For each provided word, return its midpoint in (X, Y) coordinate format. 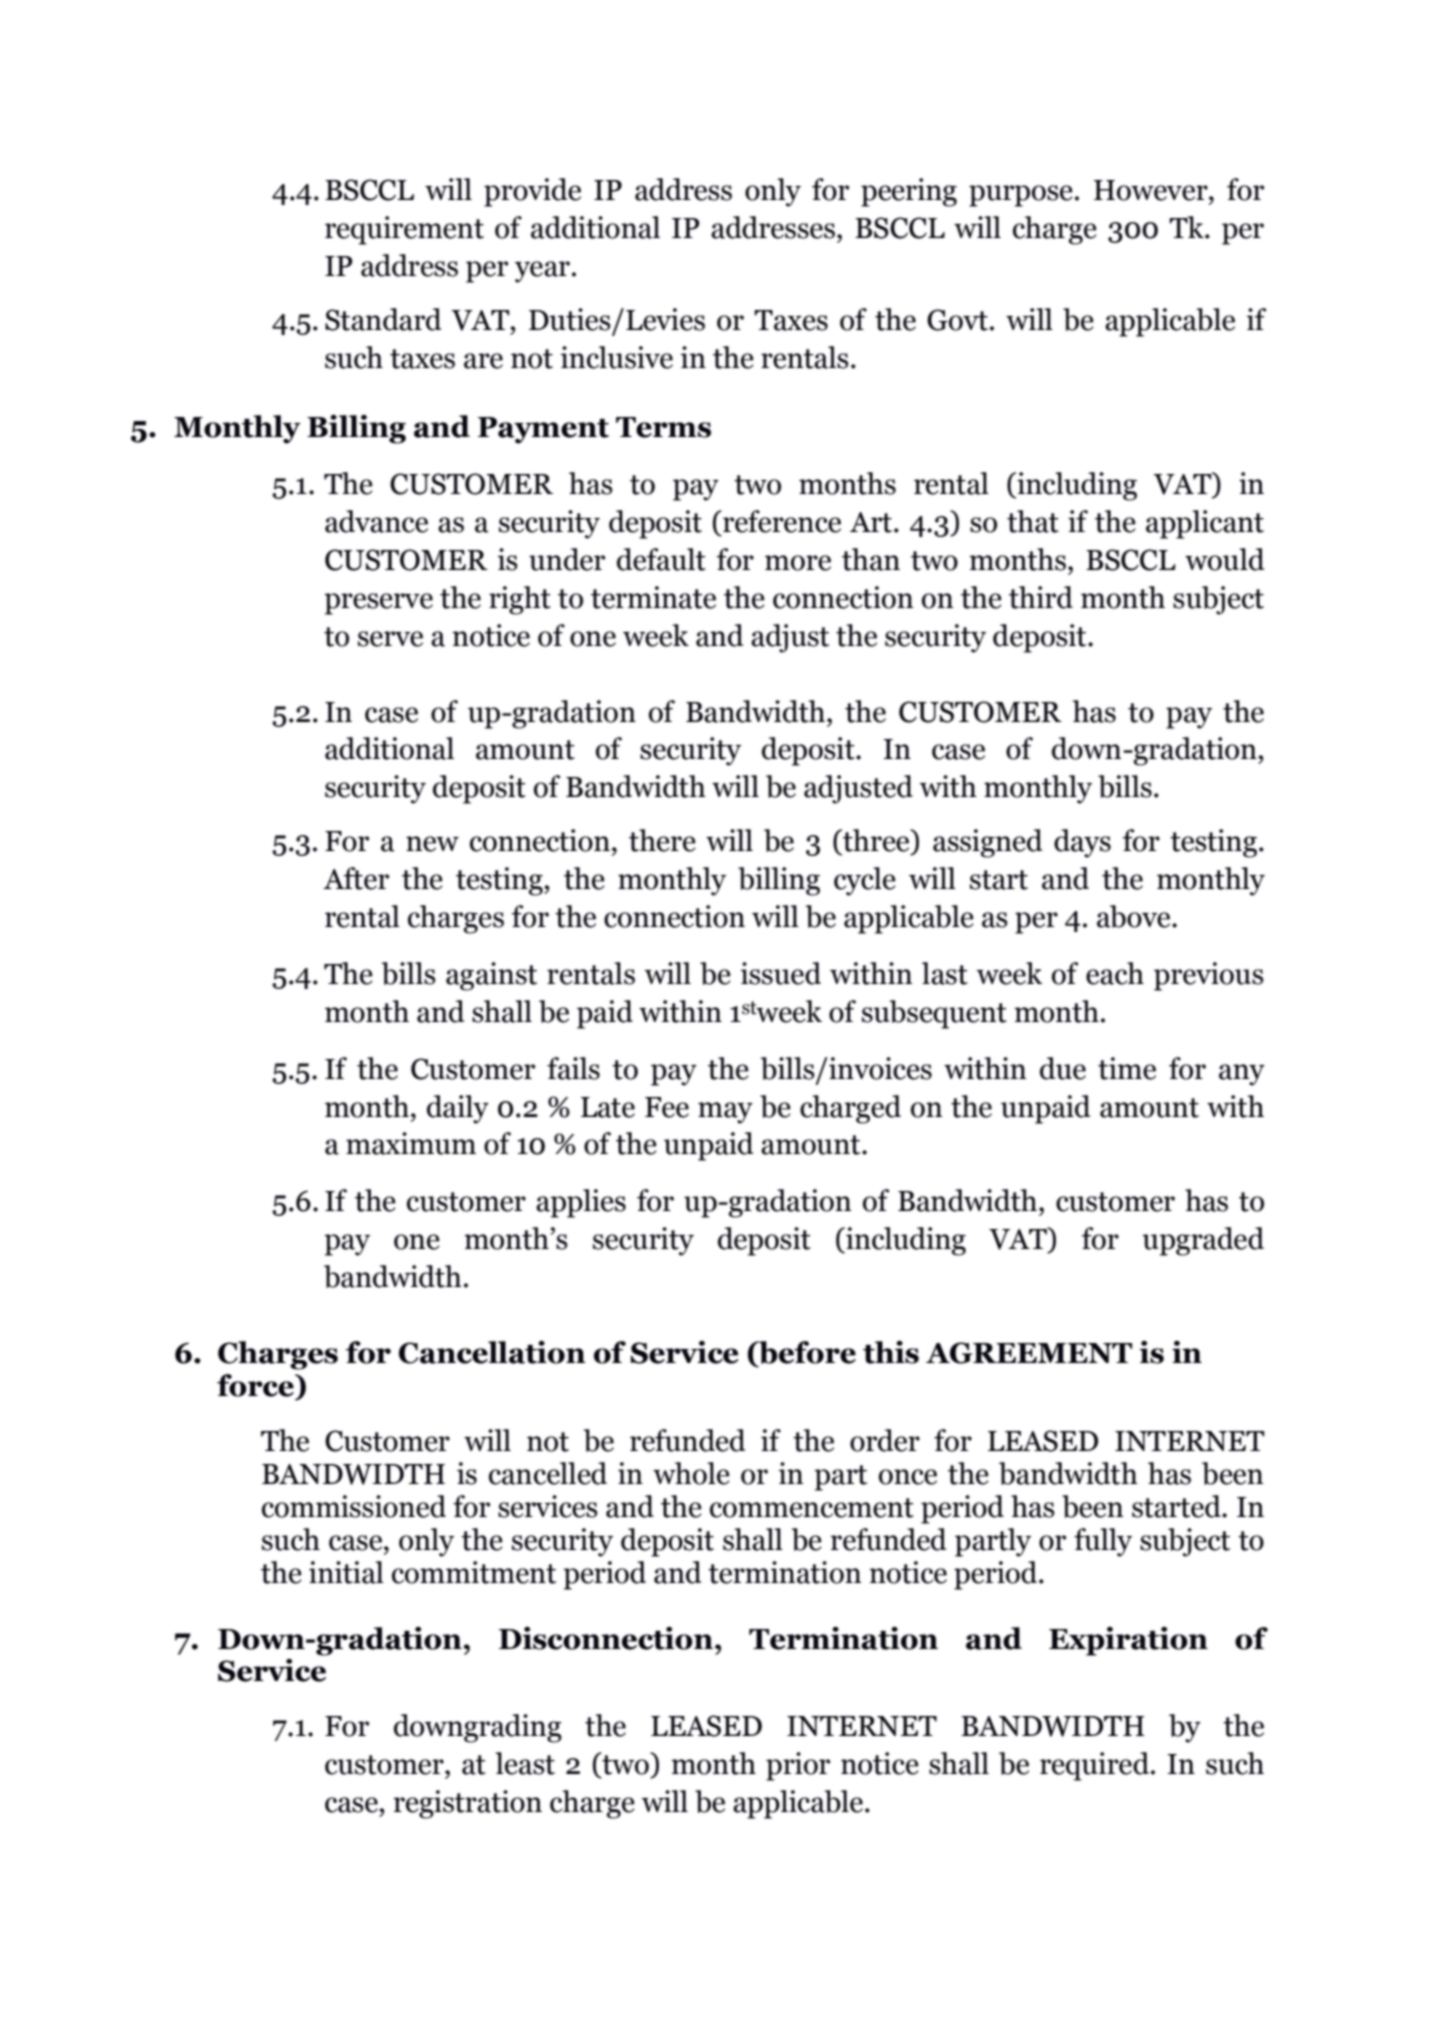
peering (909, 192)
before (806, 1352)
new (432, 844)
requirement (404, 230)
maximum (411, 1143)
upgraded (1203, 1241)
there (662, 840)
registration (467, 1804)
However (1152, 190)
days (1082, 843)
